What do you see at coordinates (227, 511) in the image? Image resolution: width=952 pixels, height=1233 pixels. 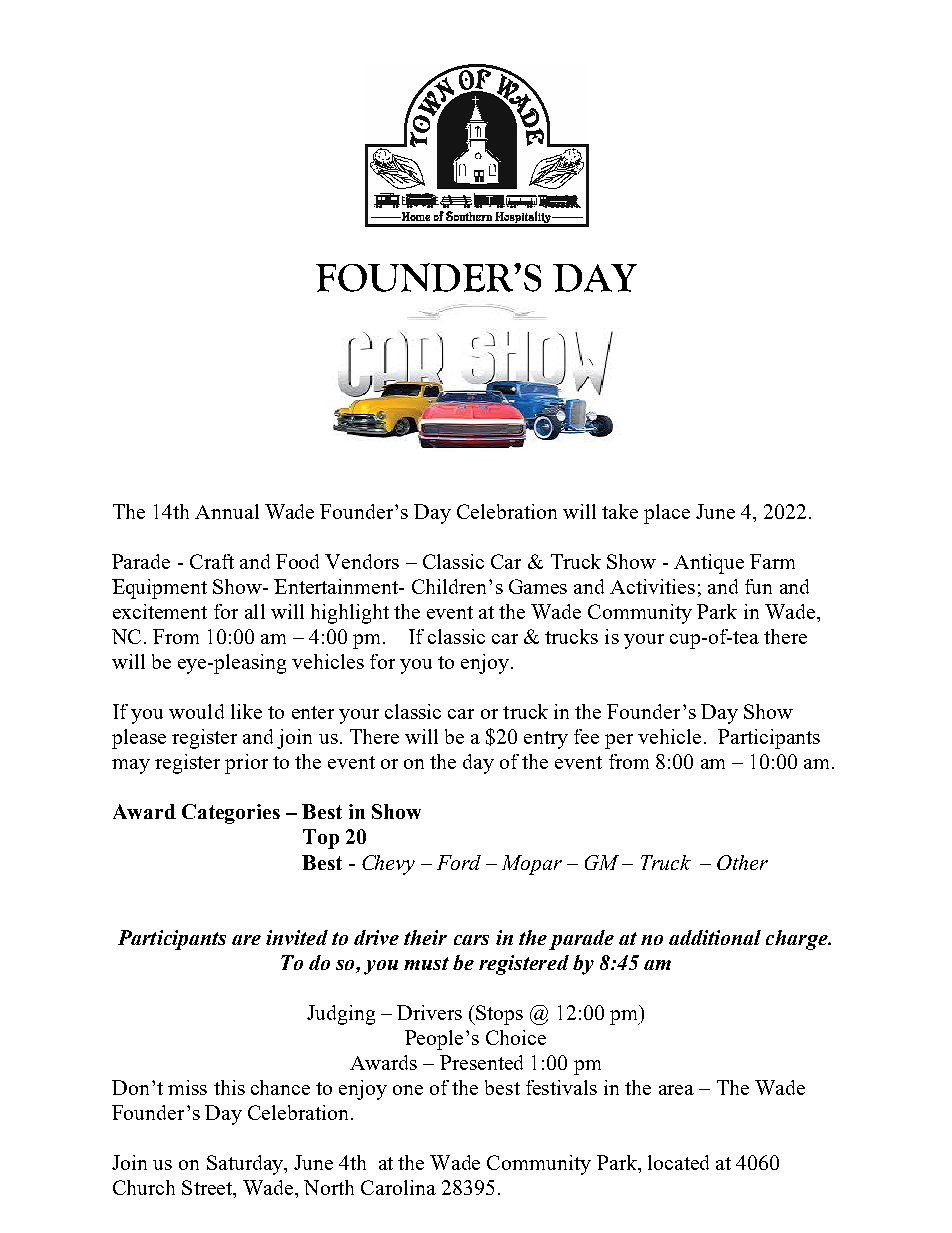 I see `Annual` at bounding box center [227, 511].
